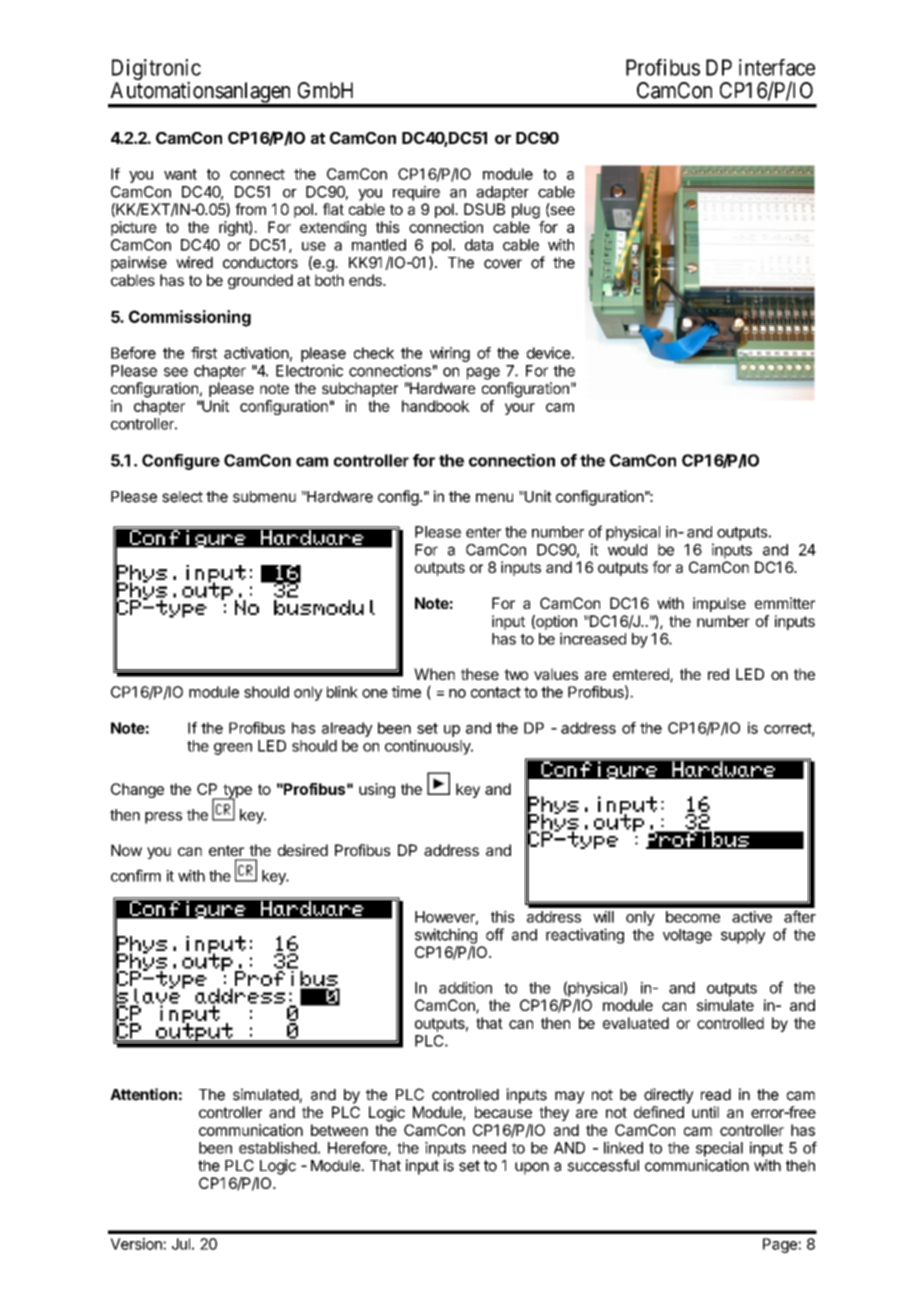  Describe the element at coordinates (719, 1149) in the document. I see `special` at that location.
